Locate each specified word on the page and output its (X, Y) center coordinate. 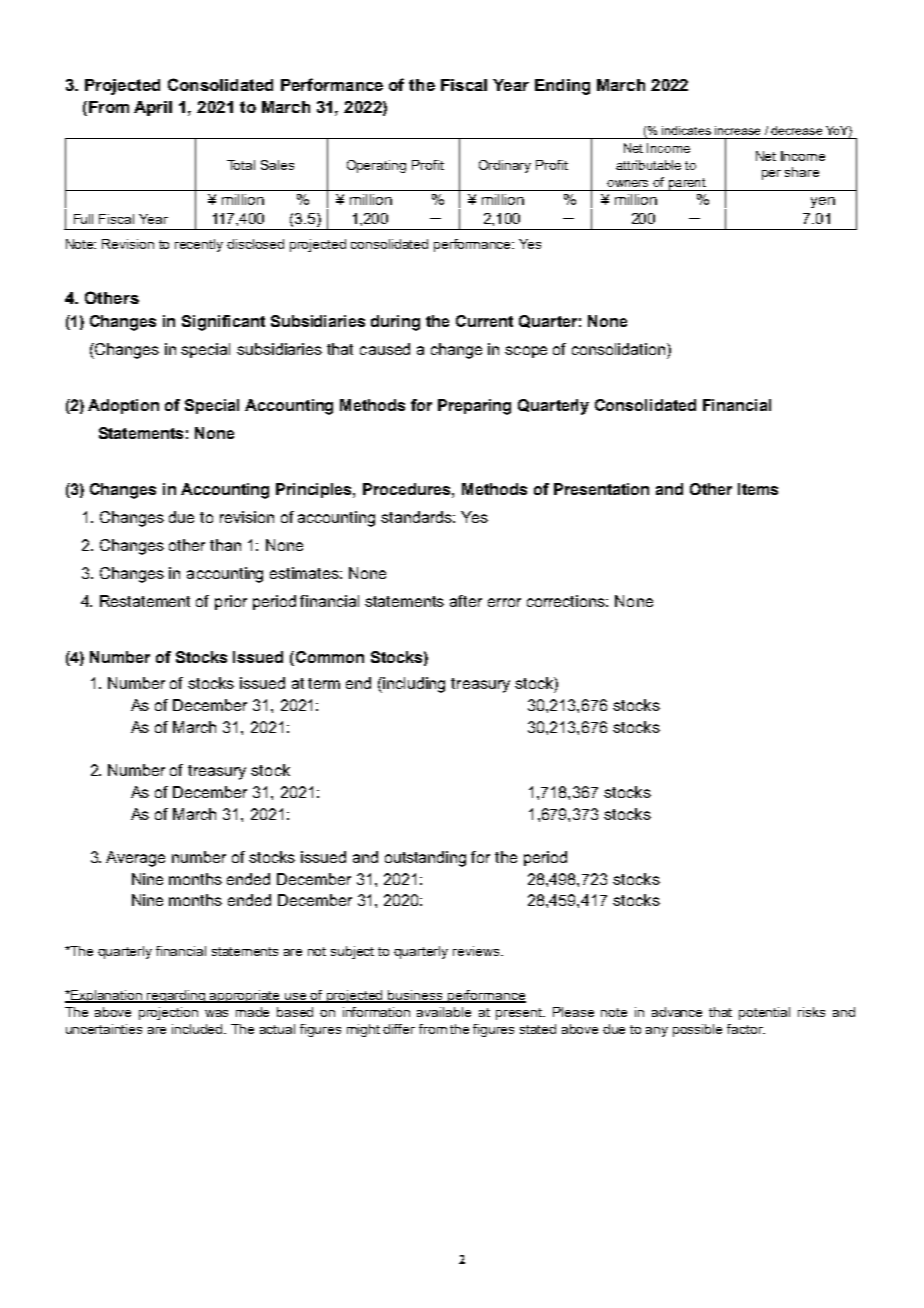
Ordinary (505, 166)
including (414, 685)
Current (484, 321)
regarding (177, 996)
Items (758, 489)
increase (737, 130)
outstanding (425, 859)
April (153, 108)
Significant (223, 323)
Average (135, 859)
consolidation (620, 349)
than (225, 545)
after (466, 601)
